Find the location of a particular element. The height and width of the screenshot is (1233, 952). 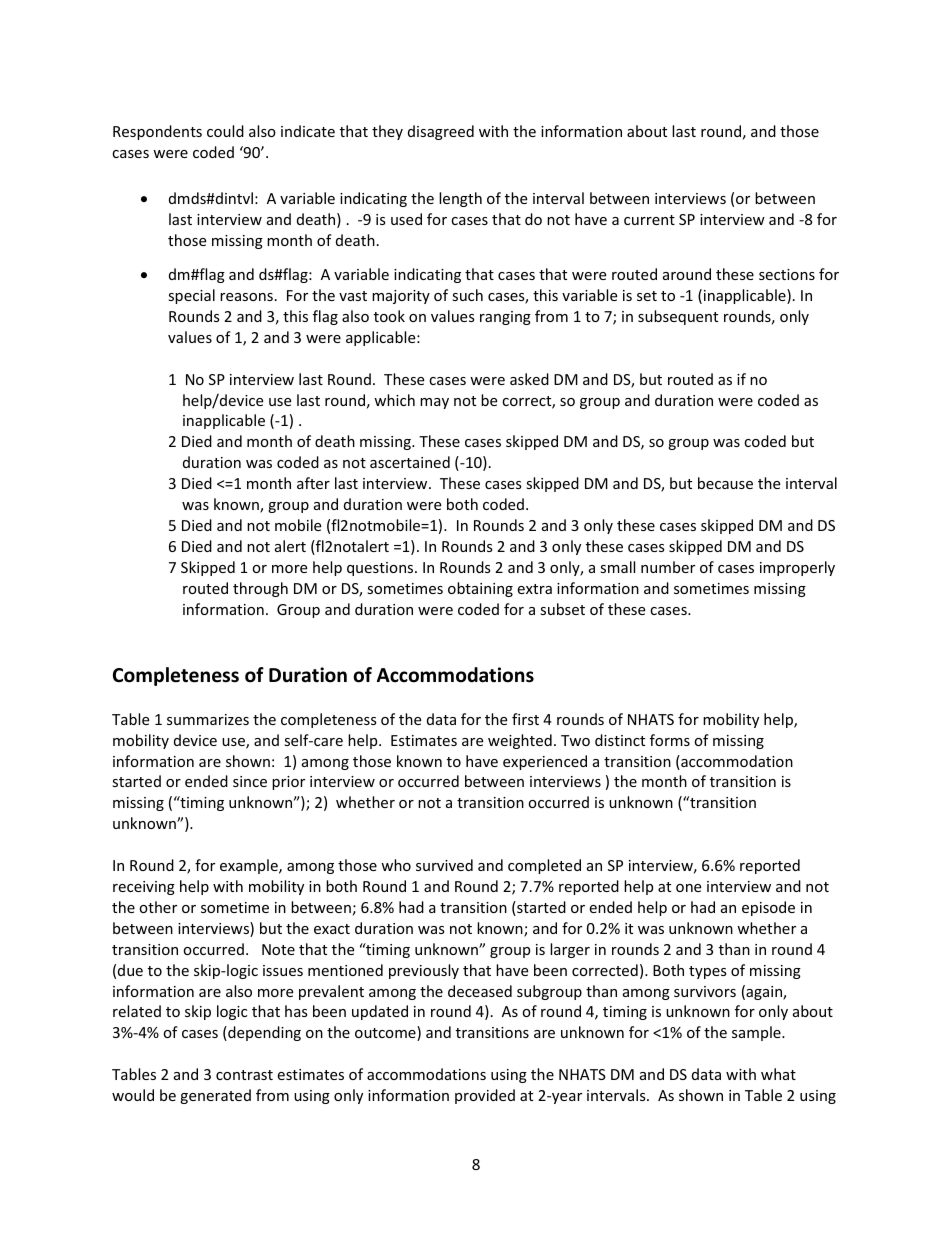

what is located at coordinates (778, 1074).
